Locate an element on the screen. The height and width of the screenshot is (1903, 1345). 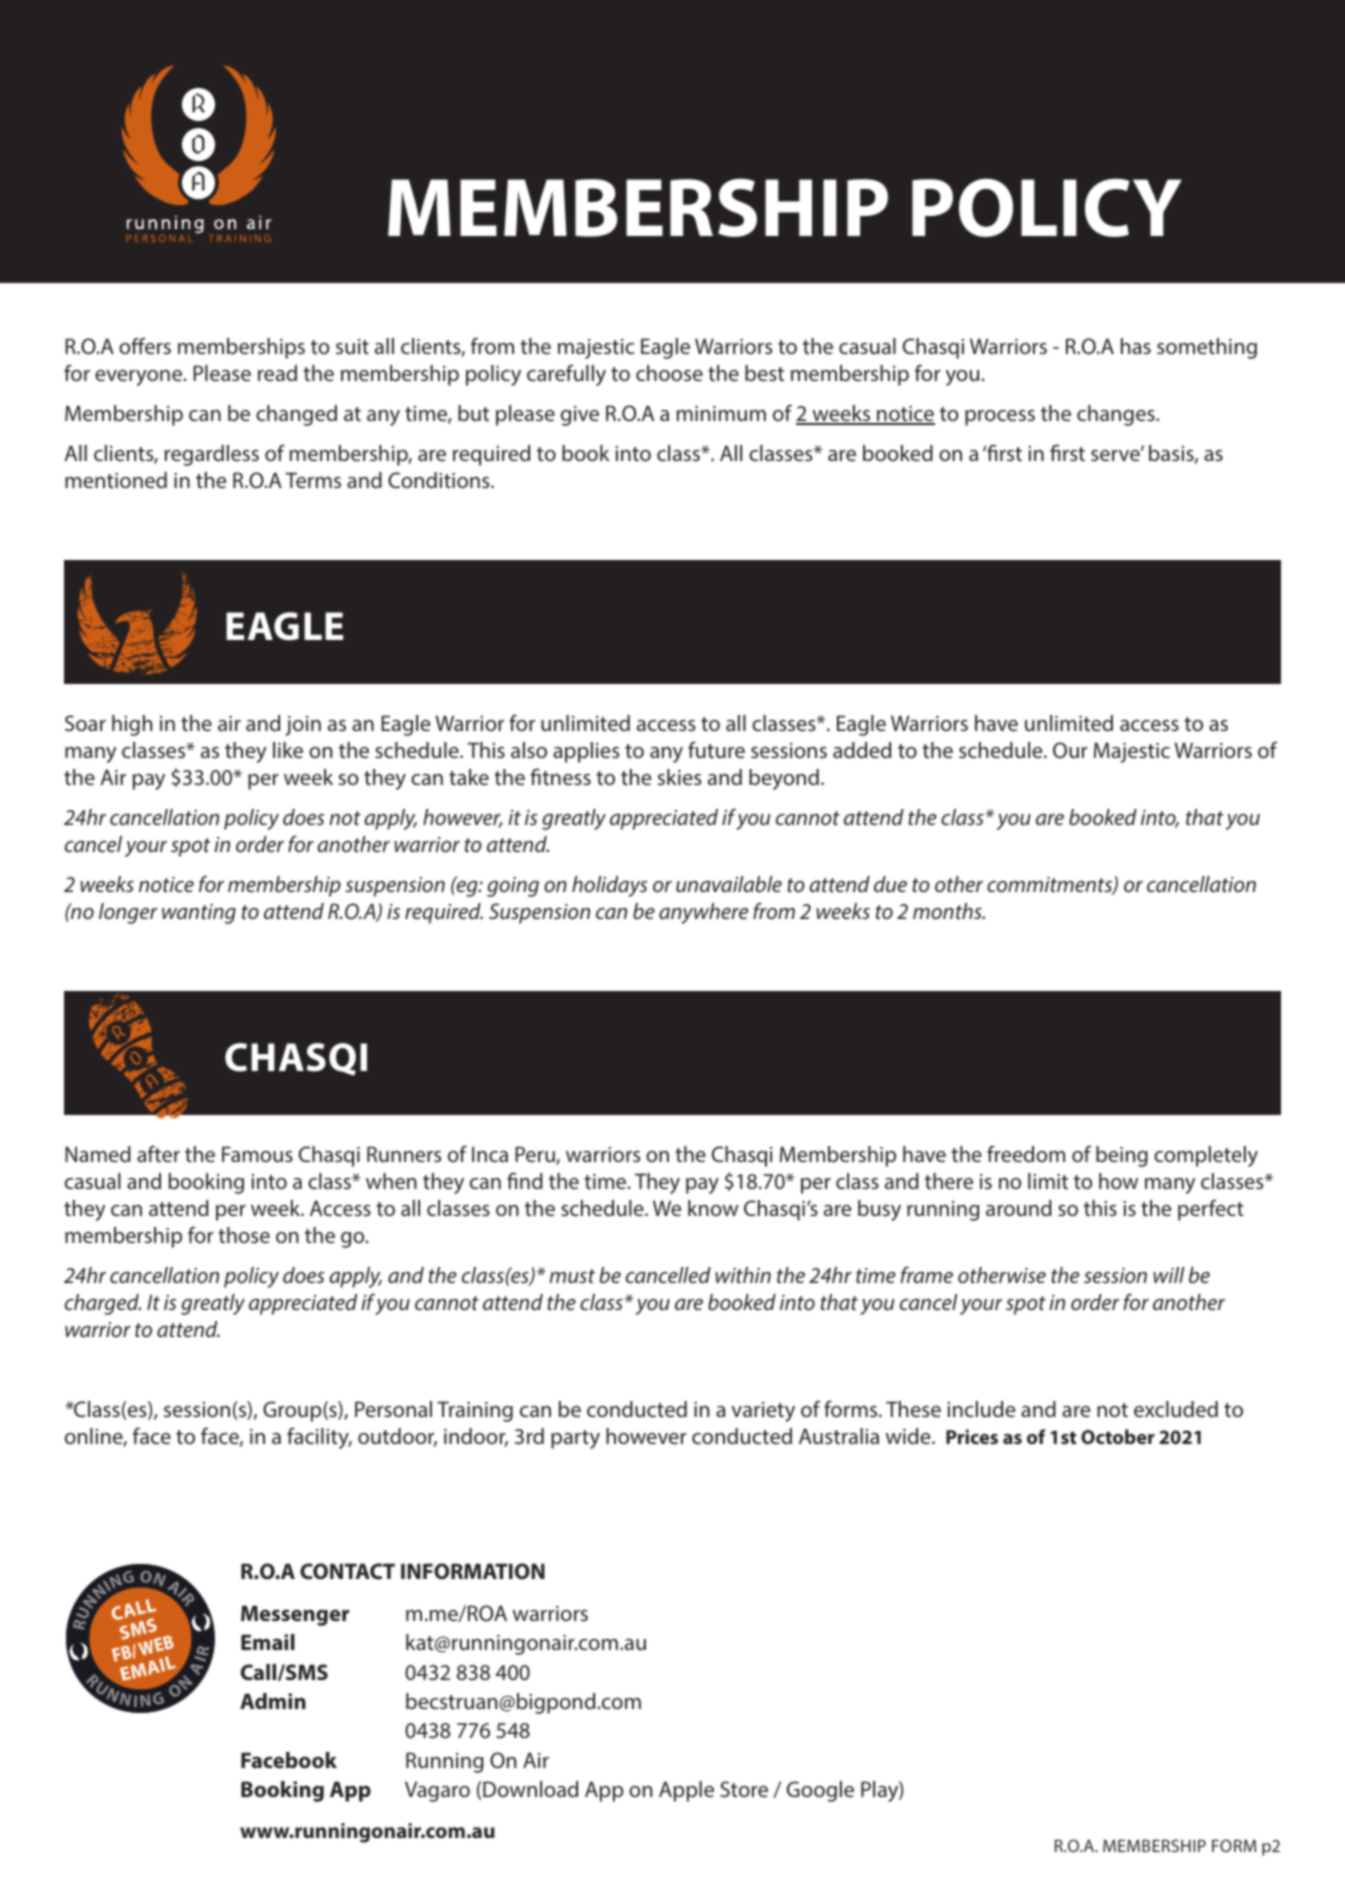
like is located at coordinates (288, 750).
